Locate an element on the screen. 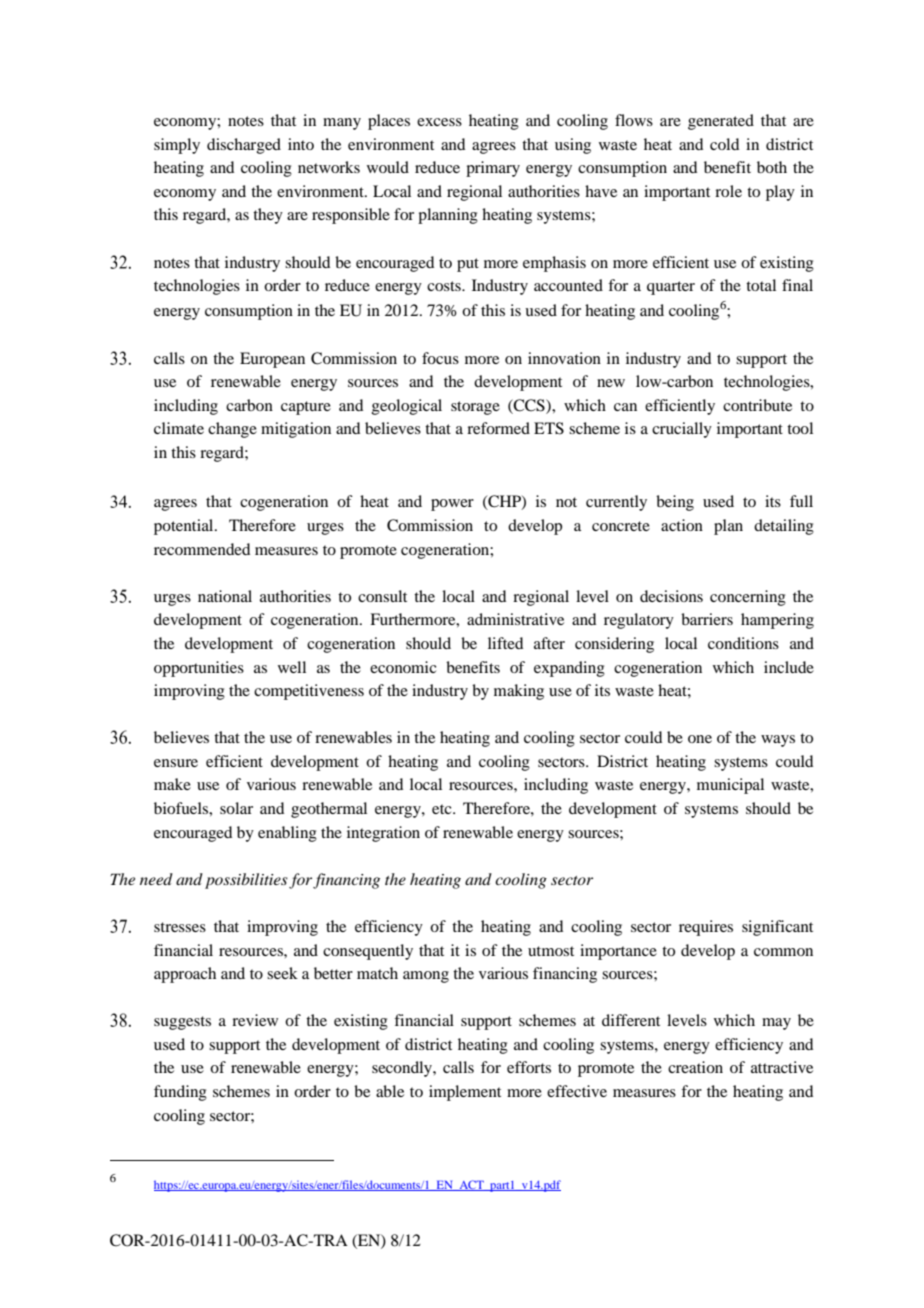 Image resolution: width=924 pixels, height=1308 pixels. implement is located at coordinates (465, 1093).
